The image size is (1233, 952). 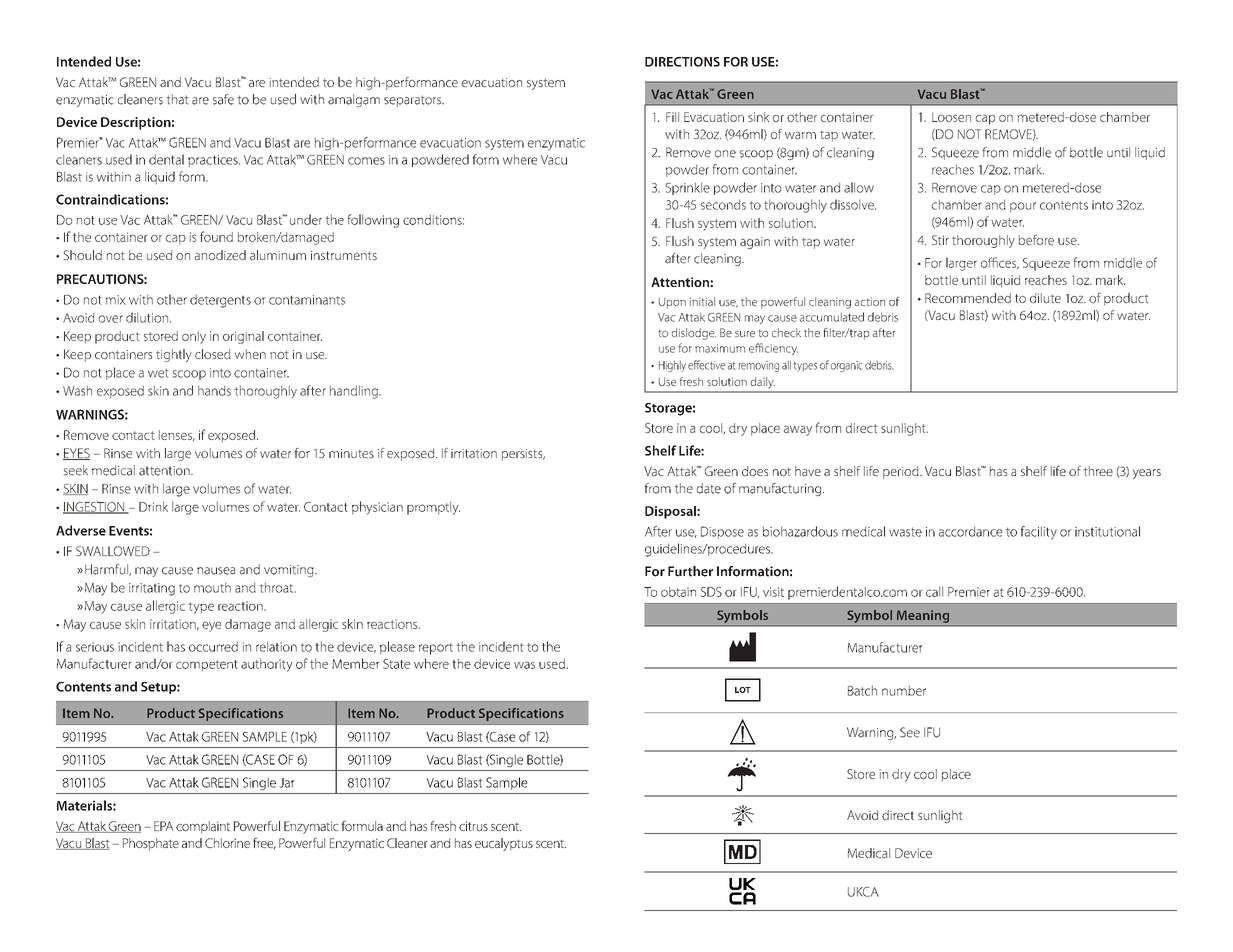 What do you see at coordinates (706, 365) in the screenshot?
I see `effective` at bounding box center [706, 365].
